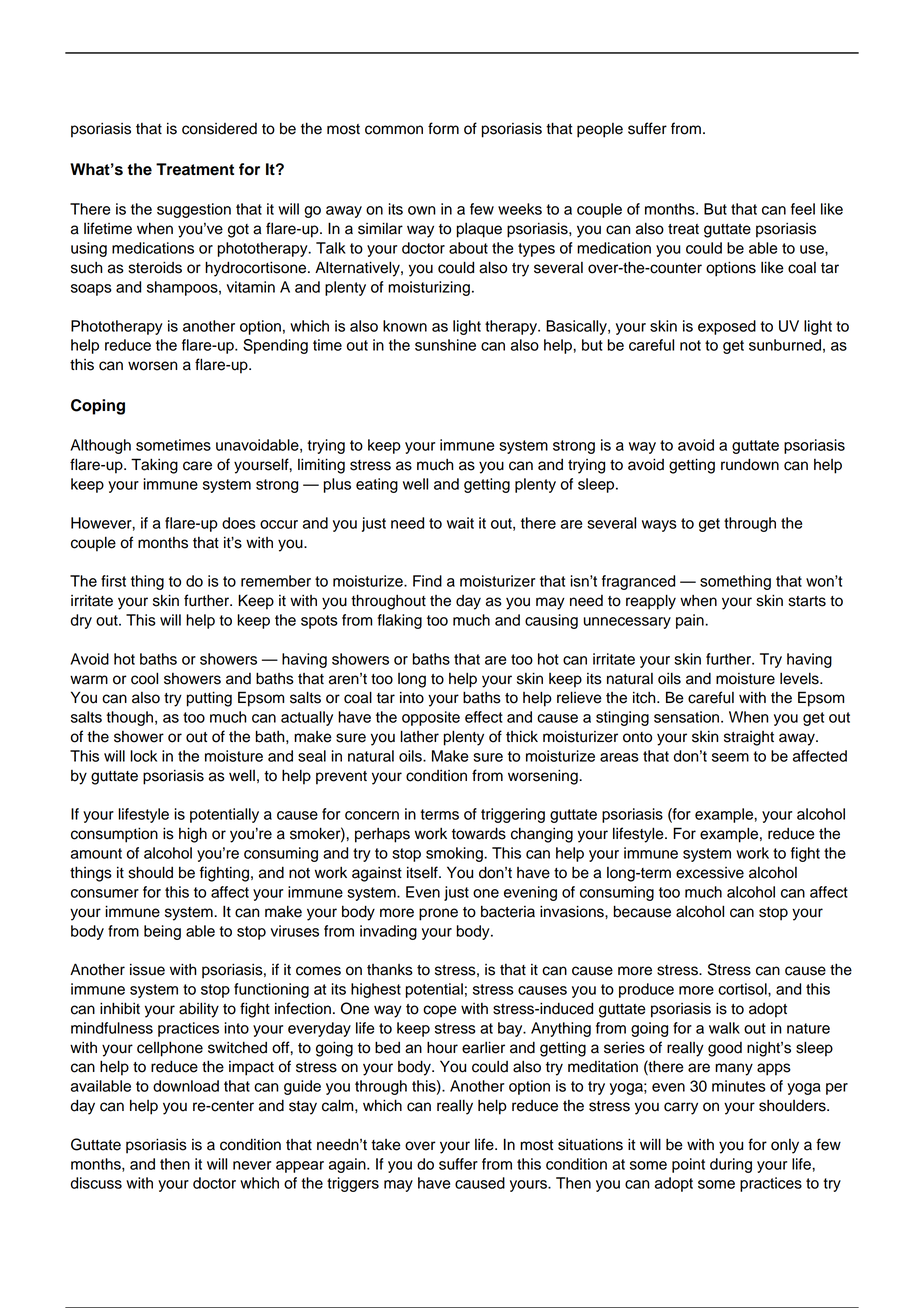 The height and width of the screenshot is (1308, 924). Describe the element at coordinates (443, 128) in the screenshot. I see `form` at that location.
